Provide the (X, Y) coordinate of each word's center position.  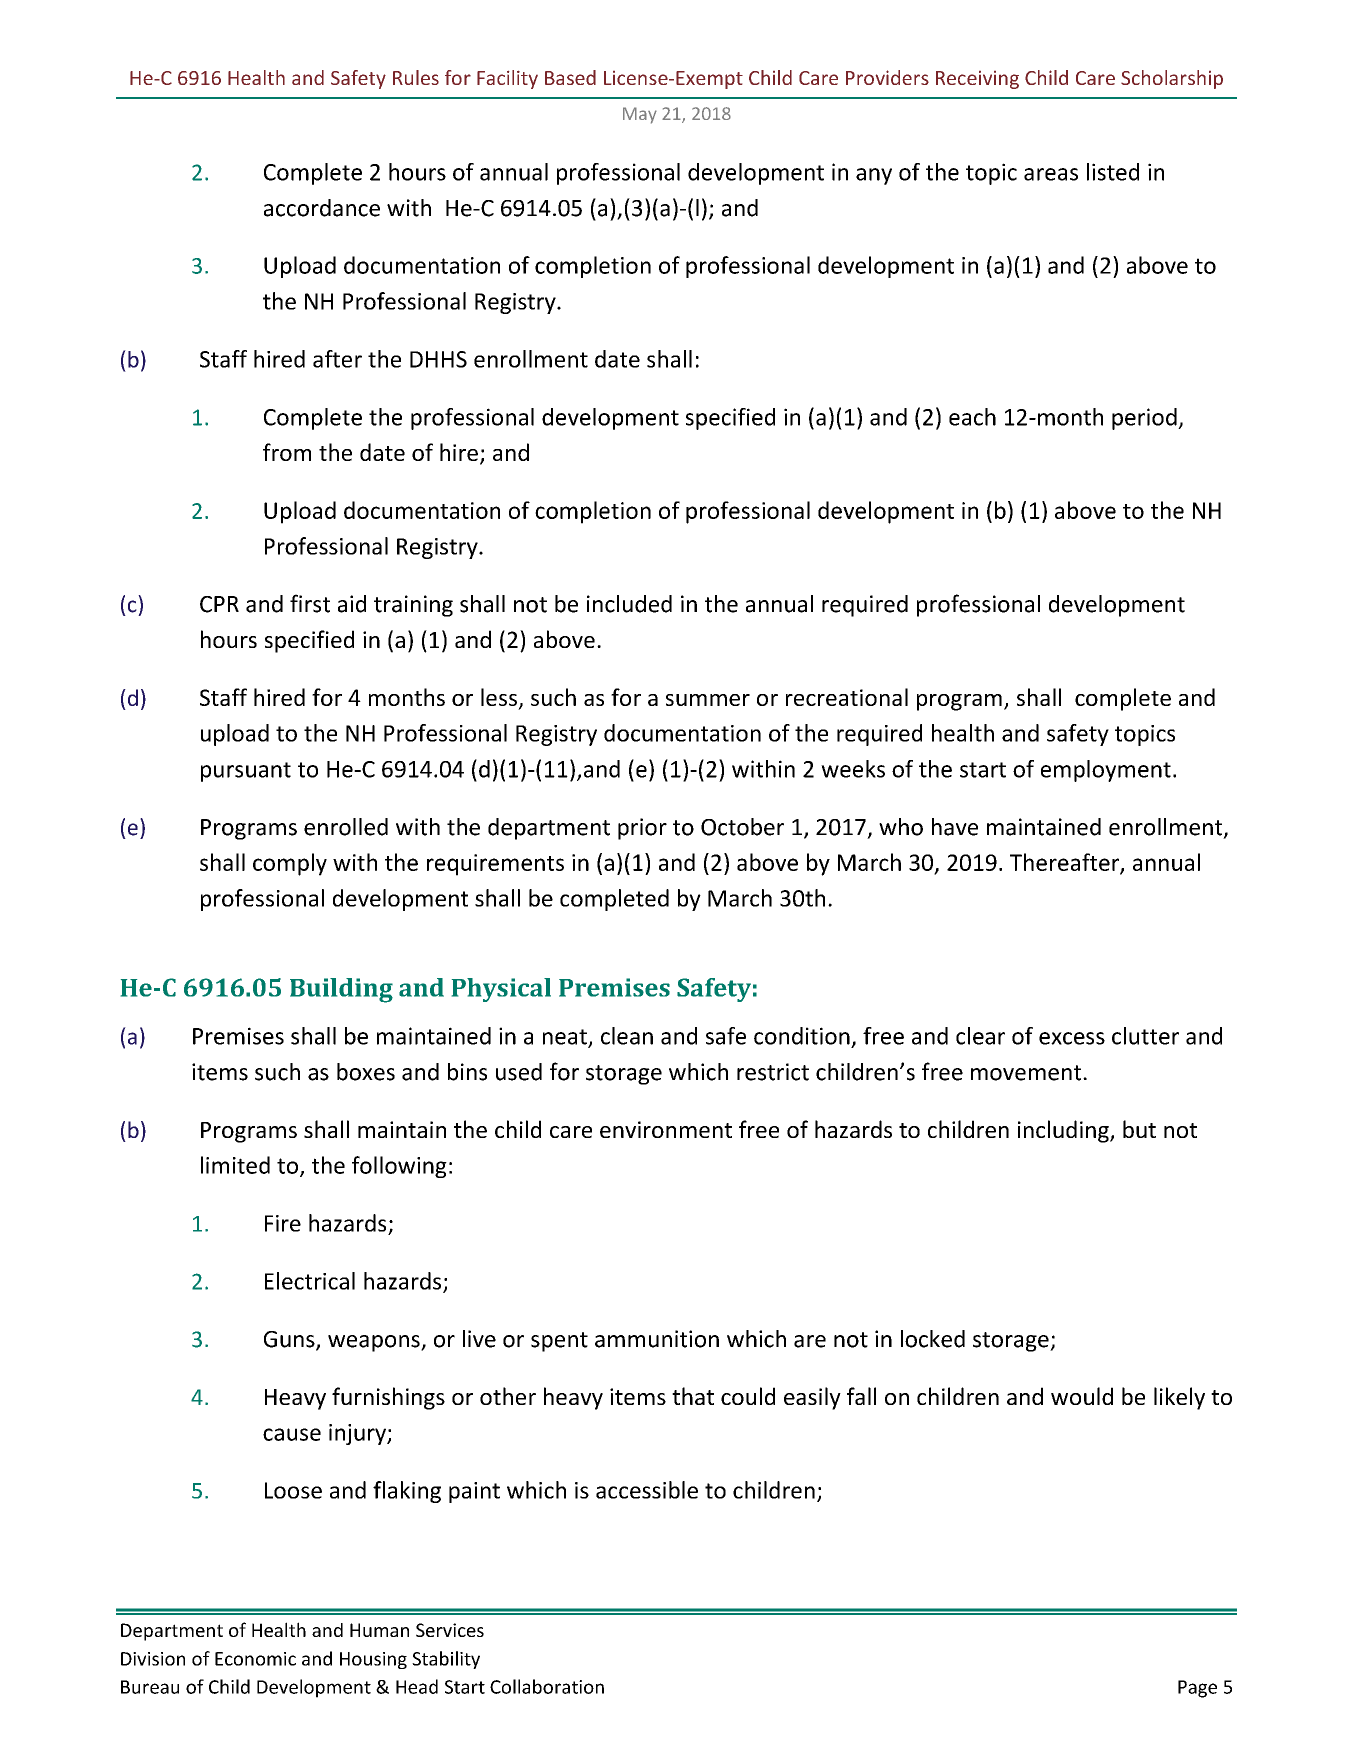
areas (1051, 174)
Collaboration (547, 1686)
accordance (322, 208)
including (1064, 1131)
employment (1106, 771)
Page (1197, 1689)
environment (666, 1129)
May (640, 115)
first (310, 603)
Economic (255, 1659)
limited (235, 1165)
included (629, 604)
